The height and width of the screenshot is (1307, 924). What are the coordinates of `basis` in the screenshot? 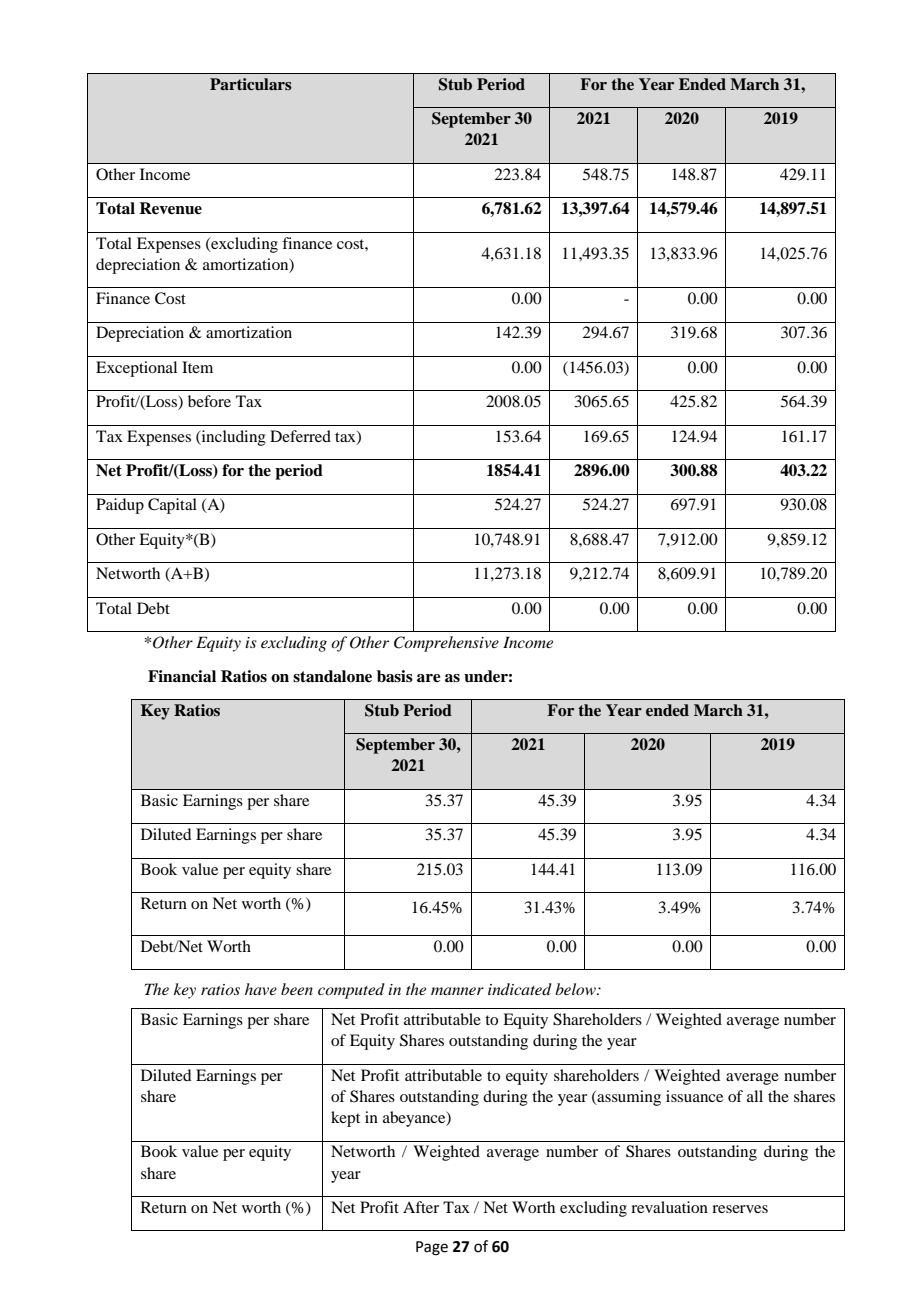 It's located at (395, 676).
